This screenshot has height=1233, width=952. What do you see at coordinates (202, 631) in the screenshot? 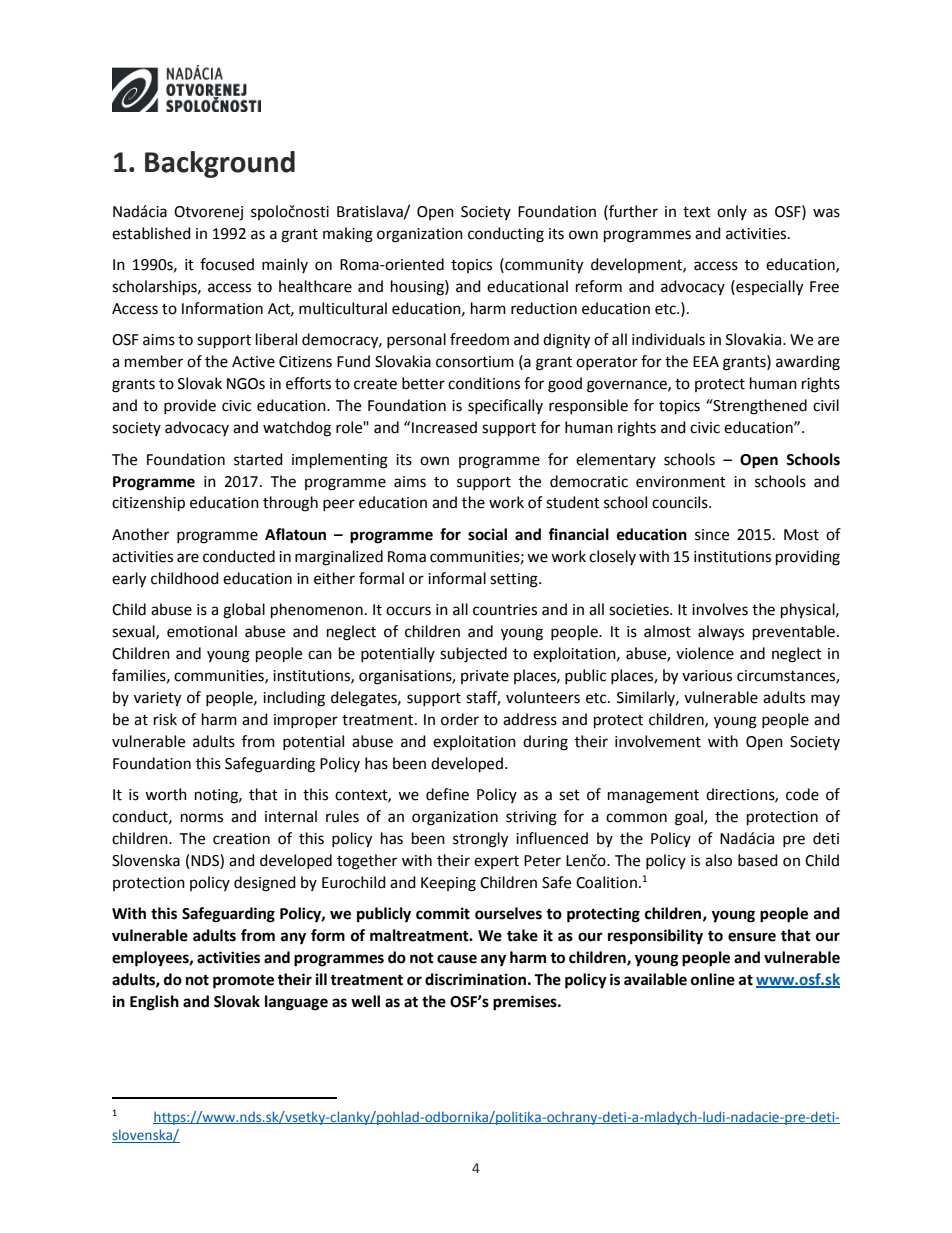
I see `emotional` at bounding box center [202, 631].
